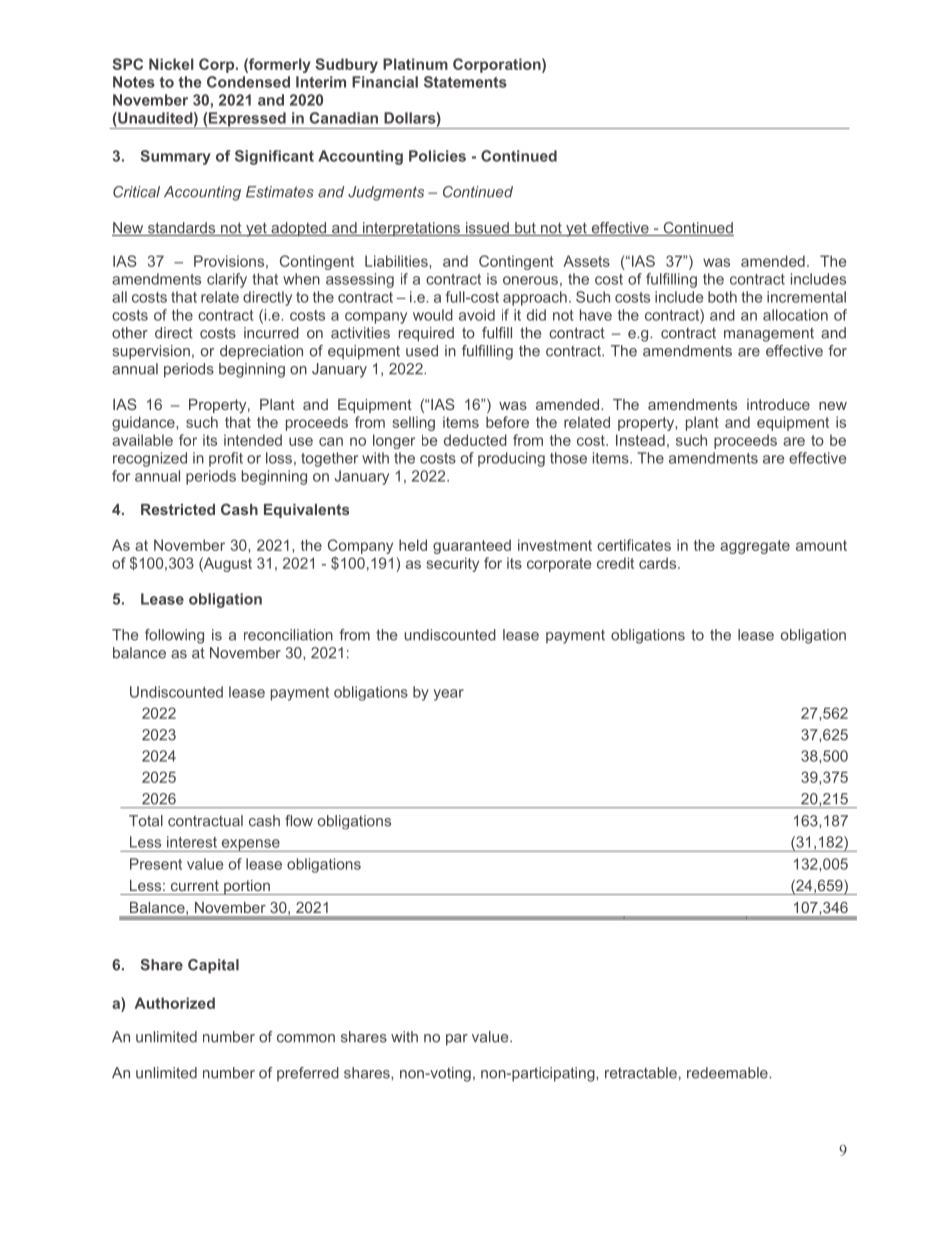 The height and width of the page is (1233, 952). Describe the element at coordinates (586, 261) in the page. I see `Assets` at that location.
